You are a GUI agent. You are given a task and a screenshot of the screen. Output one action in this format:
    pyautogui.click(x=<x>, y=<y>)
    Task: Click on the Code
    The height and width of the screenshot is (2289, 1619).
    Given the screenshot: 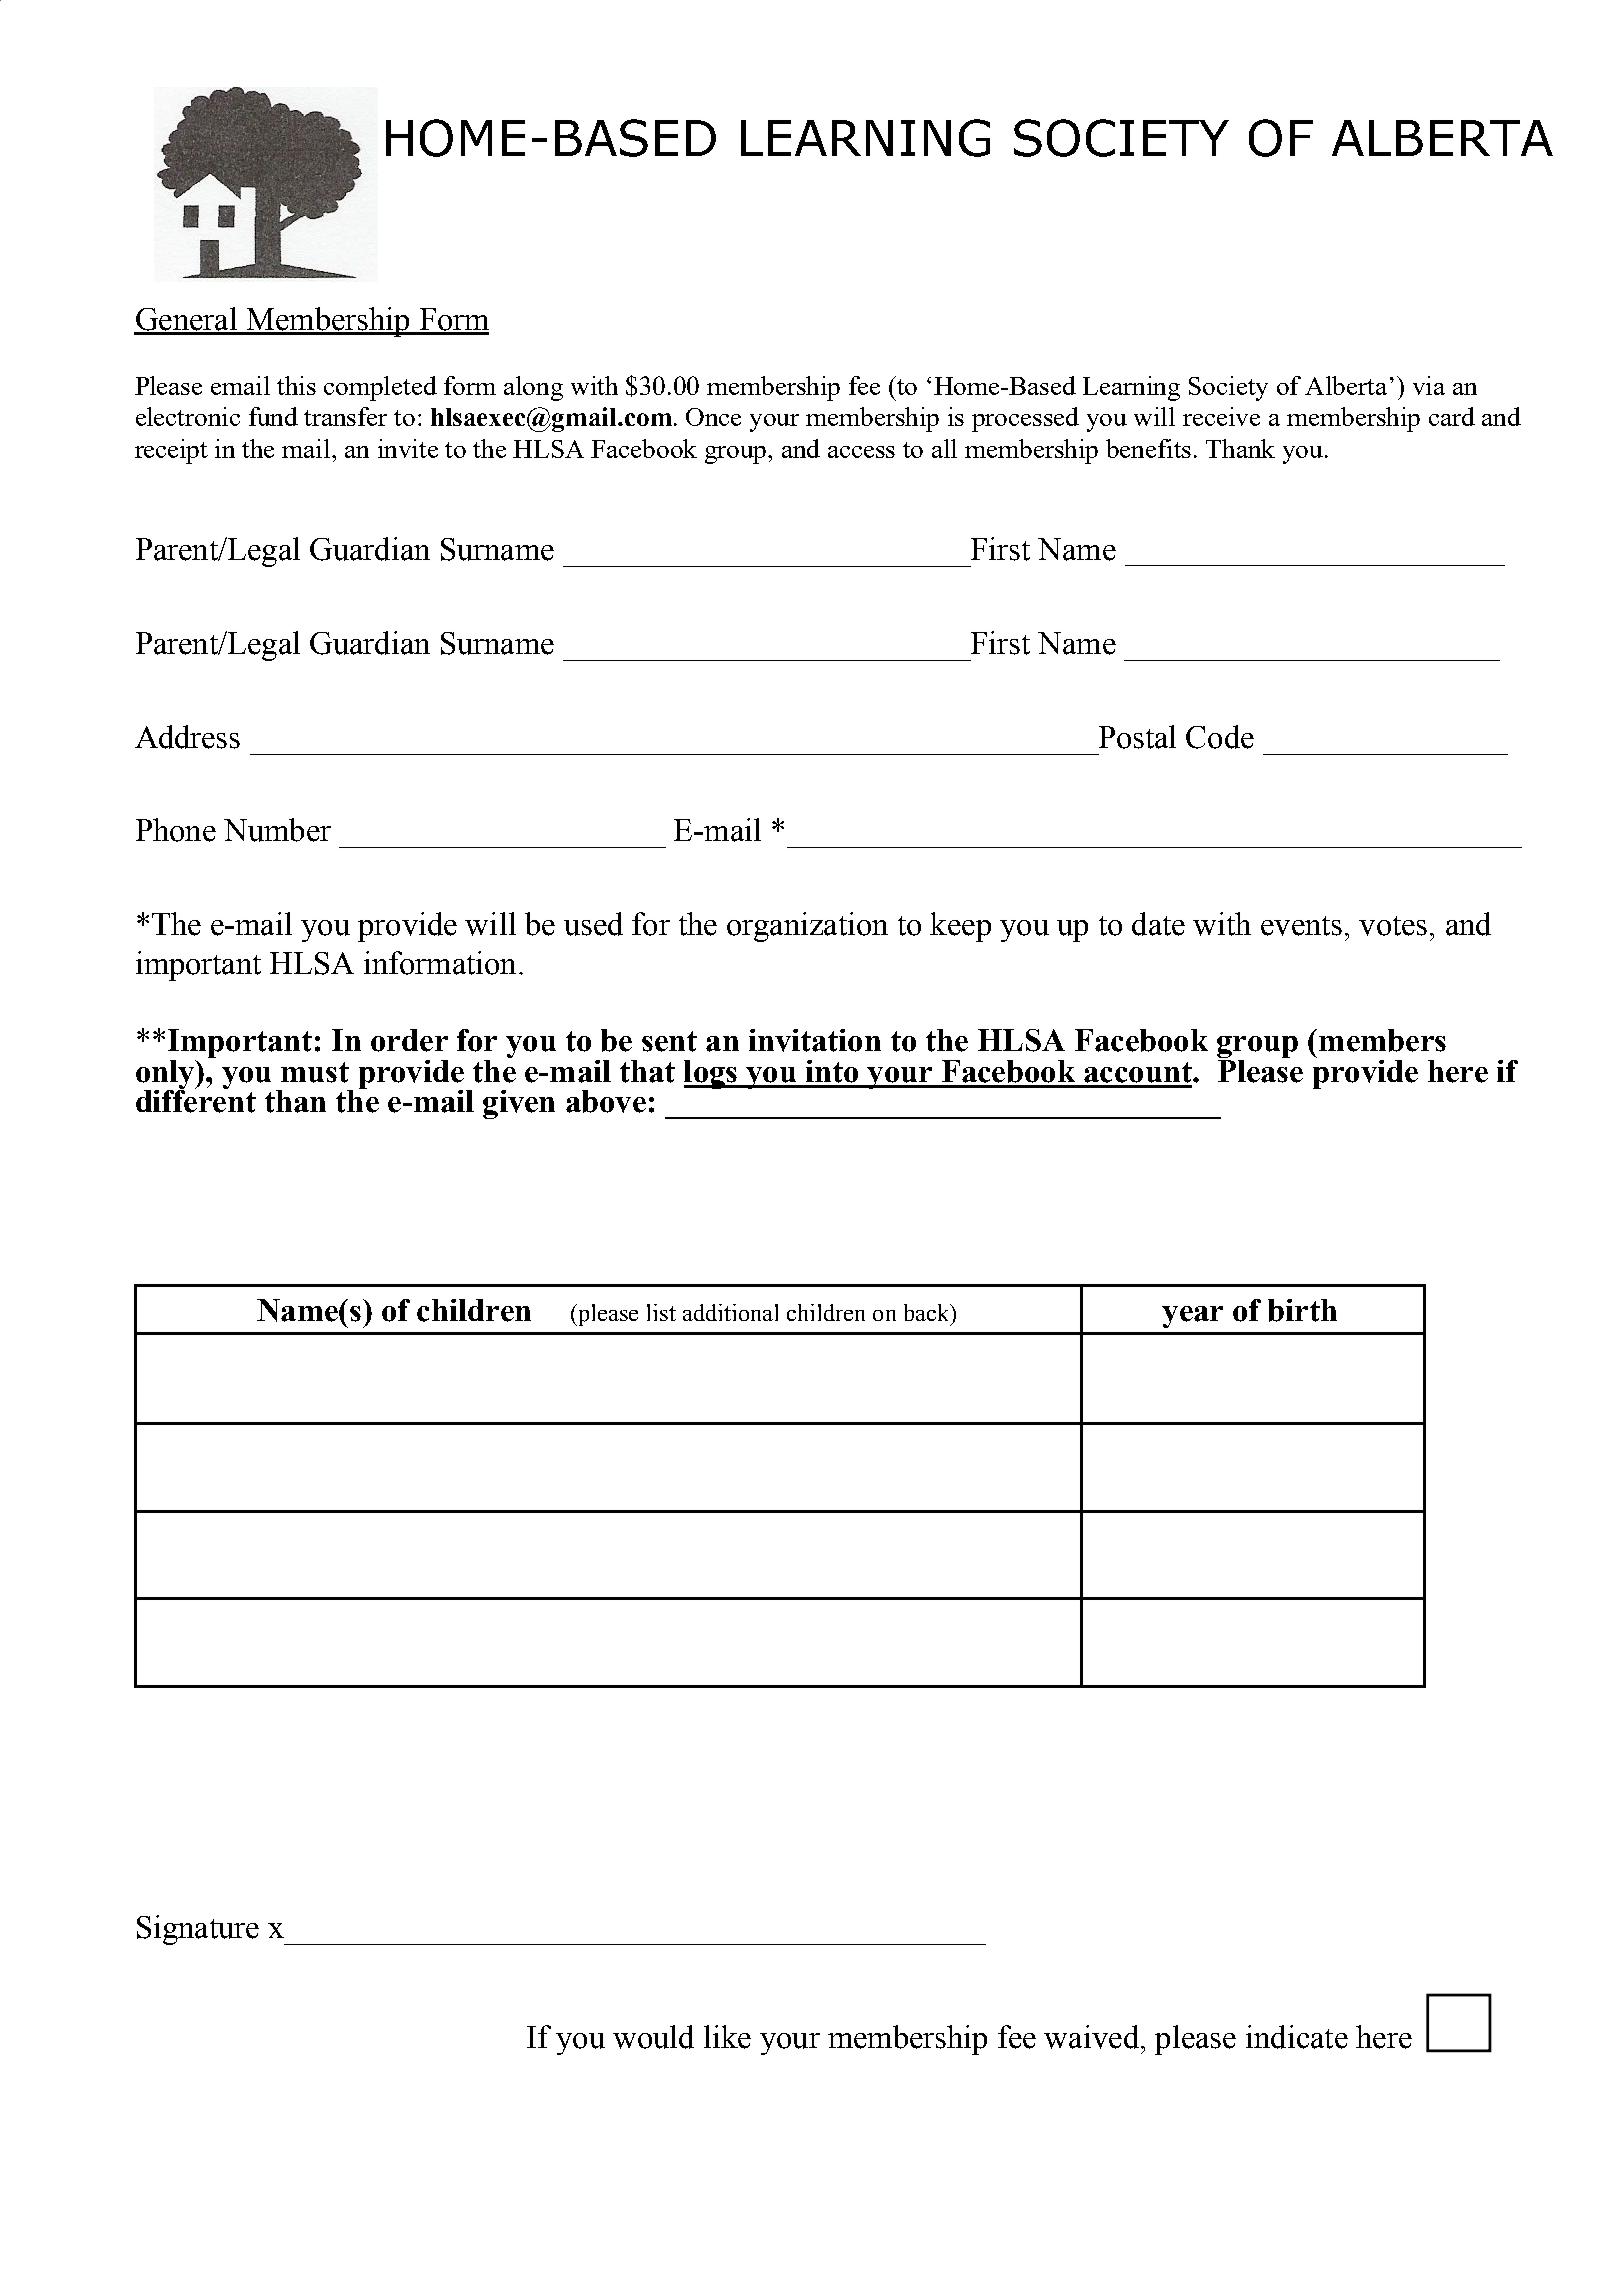 What is the action you would take?
    pyautogui.click(x=1220, y=737)
